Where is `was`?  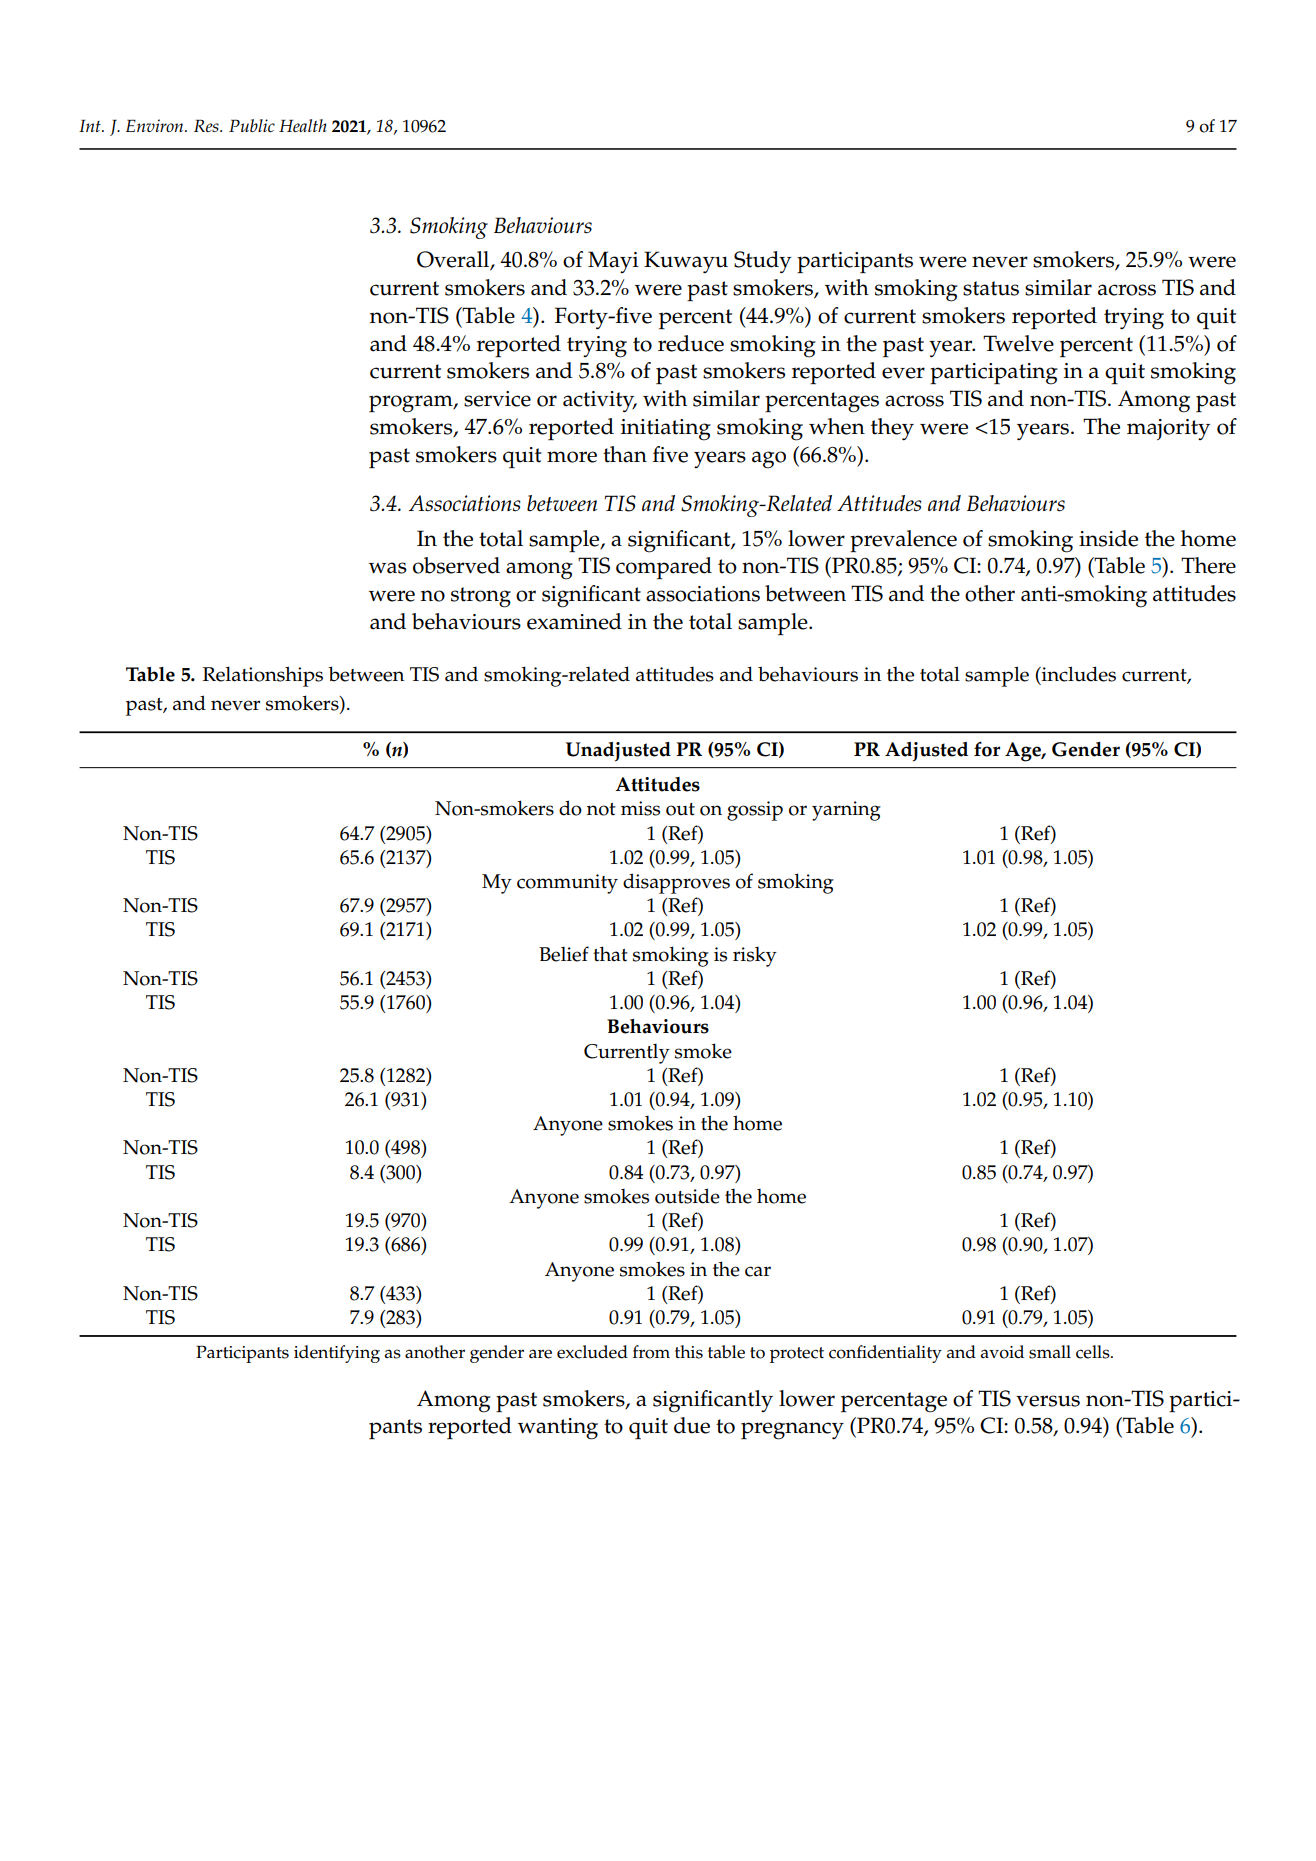 was is located at coordinates (388, 568).
